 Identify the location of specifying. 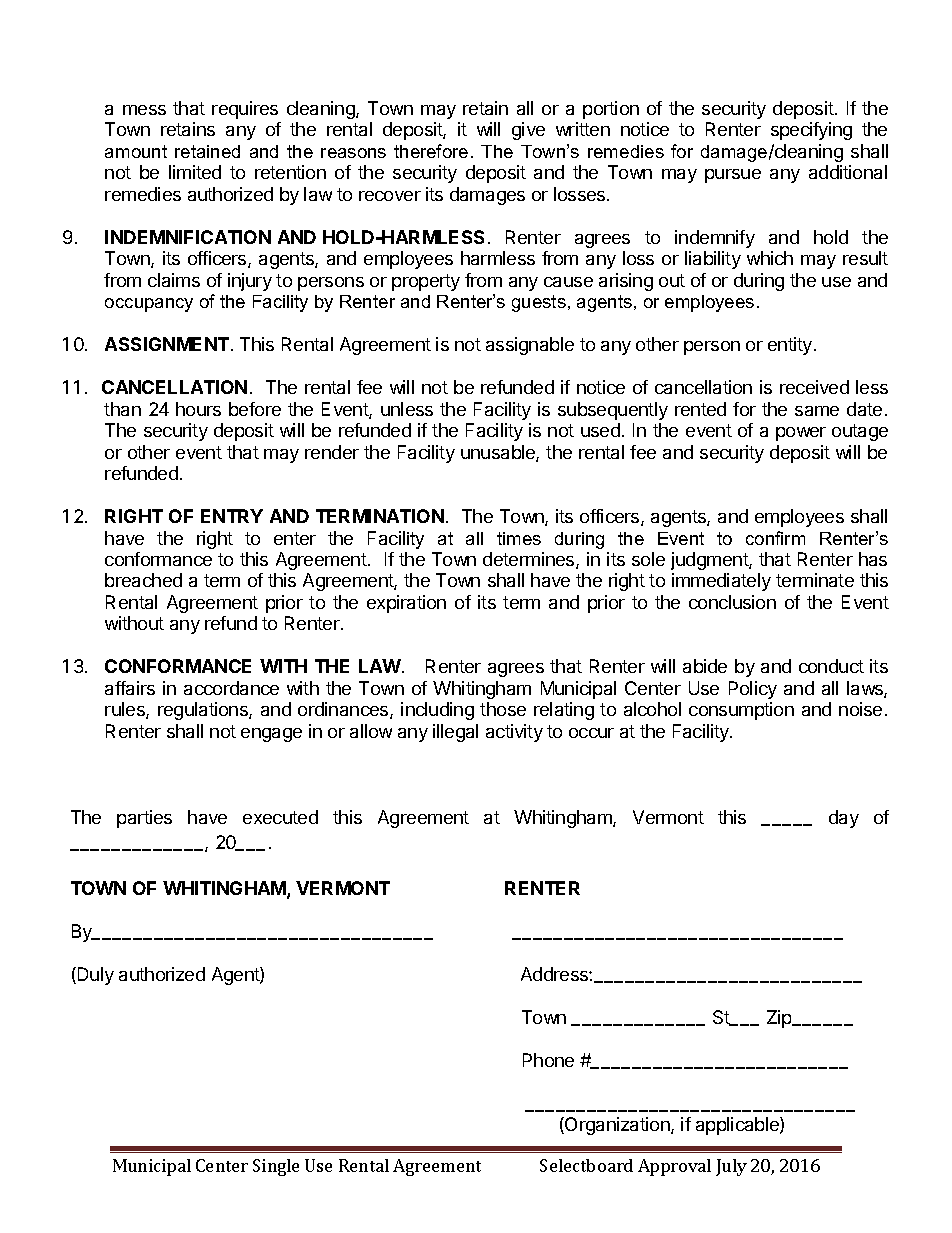
(811, 131).
